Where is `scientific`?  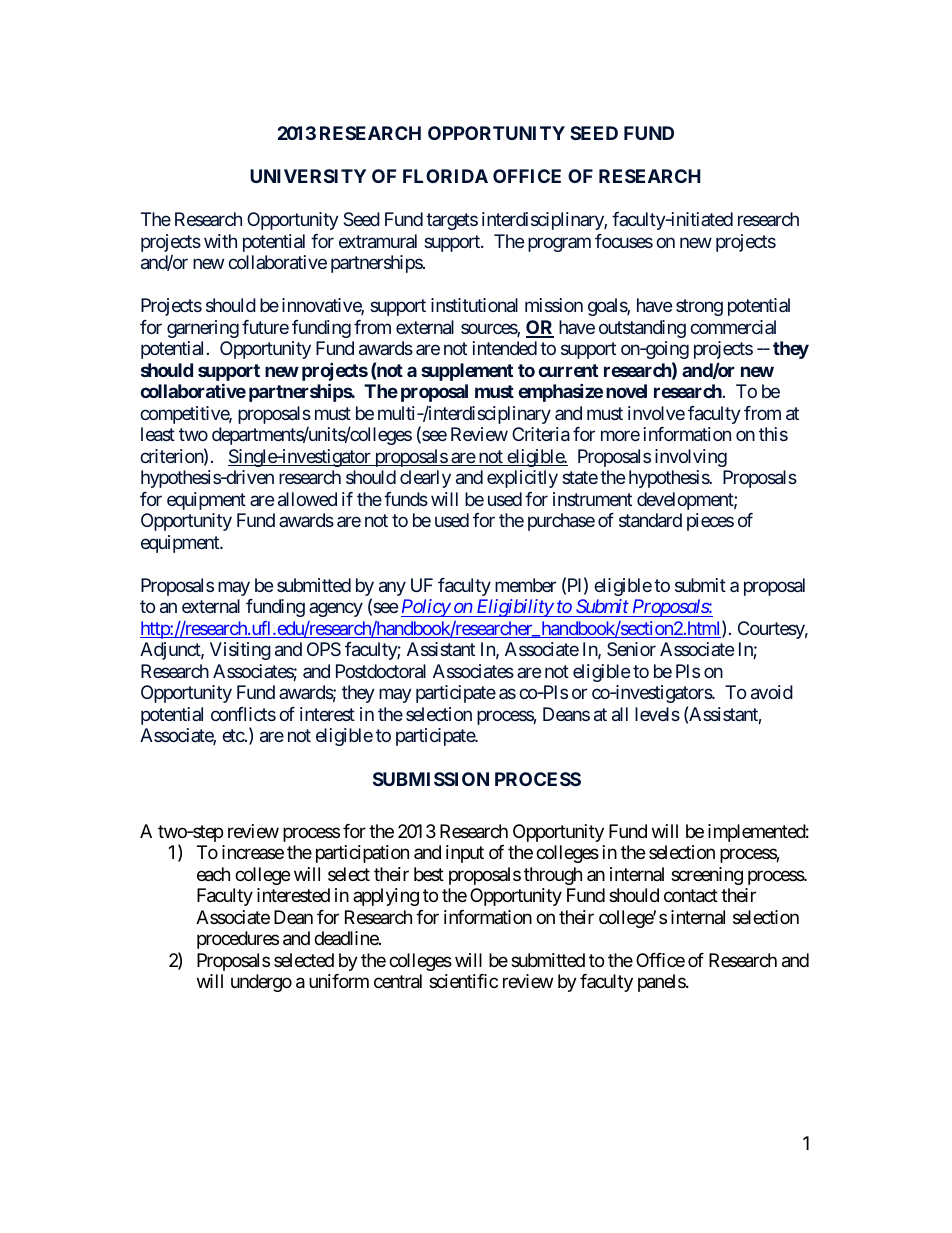 scientific is located at coordinates (463, 981).
